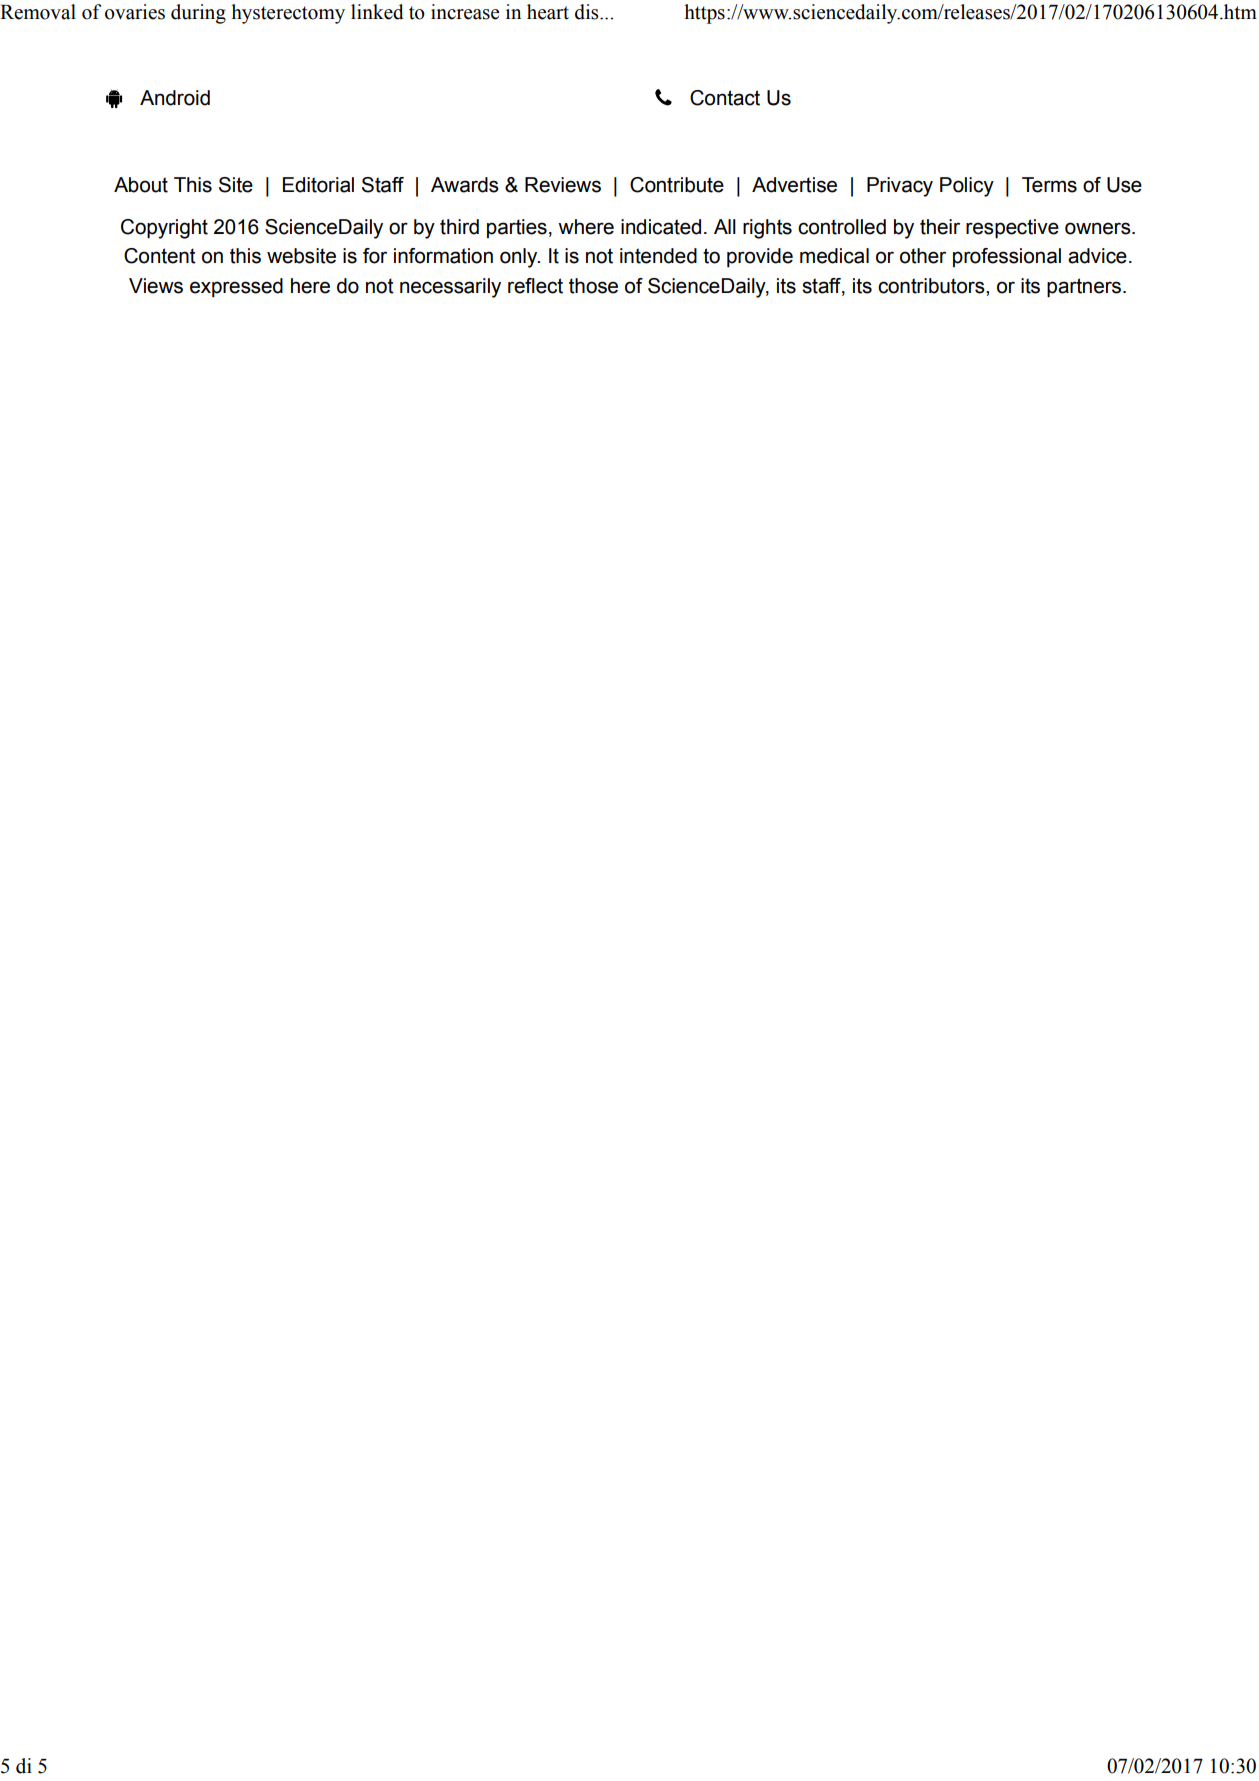 Image resolution: width=1259 pixels, height=1781 pixels. Describe the element at coordinates (318, 185) in the screenshot. I see `Editorial` at that location.
